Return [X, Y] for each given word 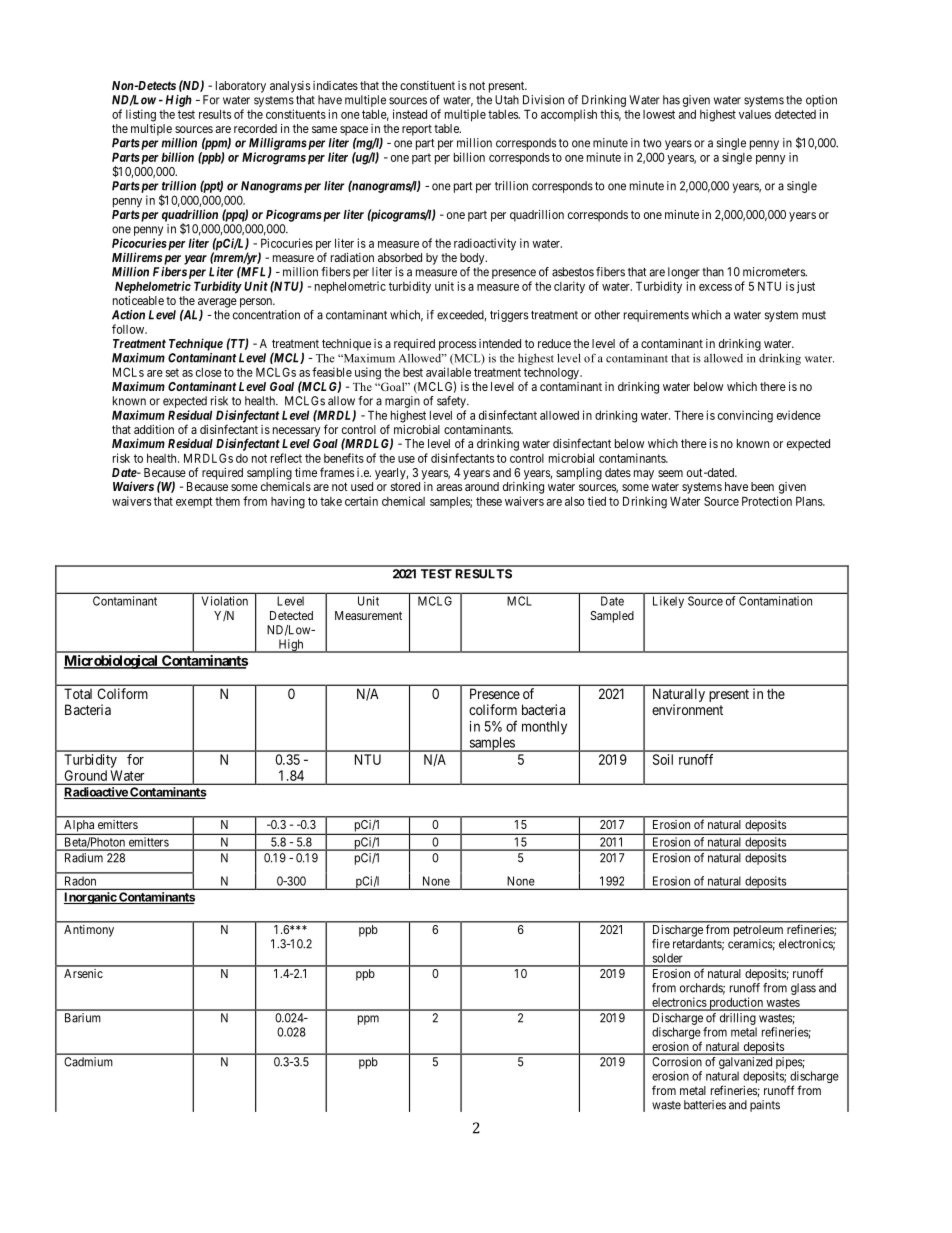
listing [141, 115]
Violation [225, 601]
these [489, 501]
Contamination [775, 601]
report [417, 130]
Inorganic [91, 898]
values [755, 114]
